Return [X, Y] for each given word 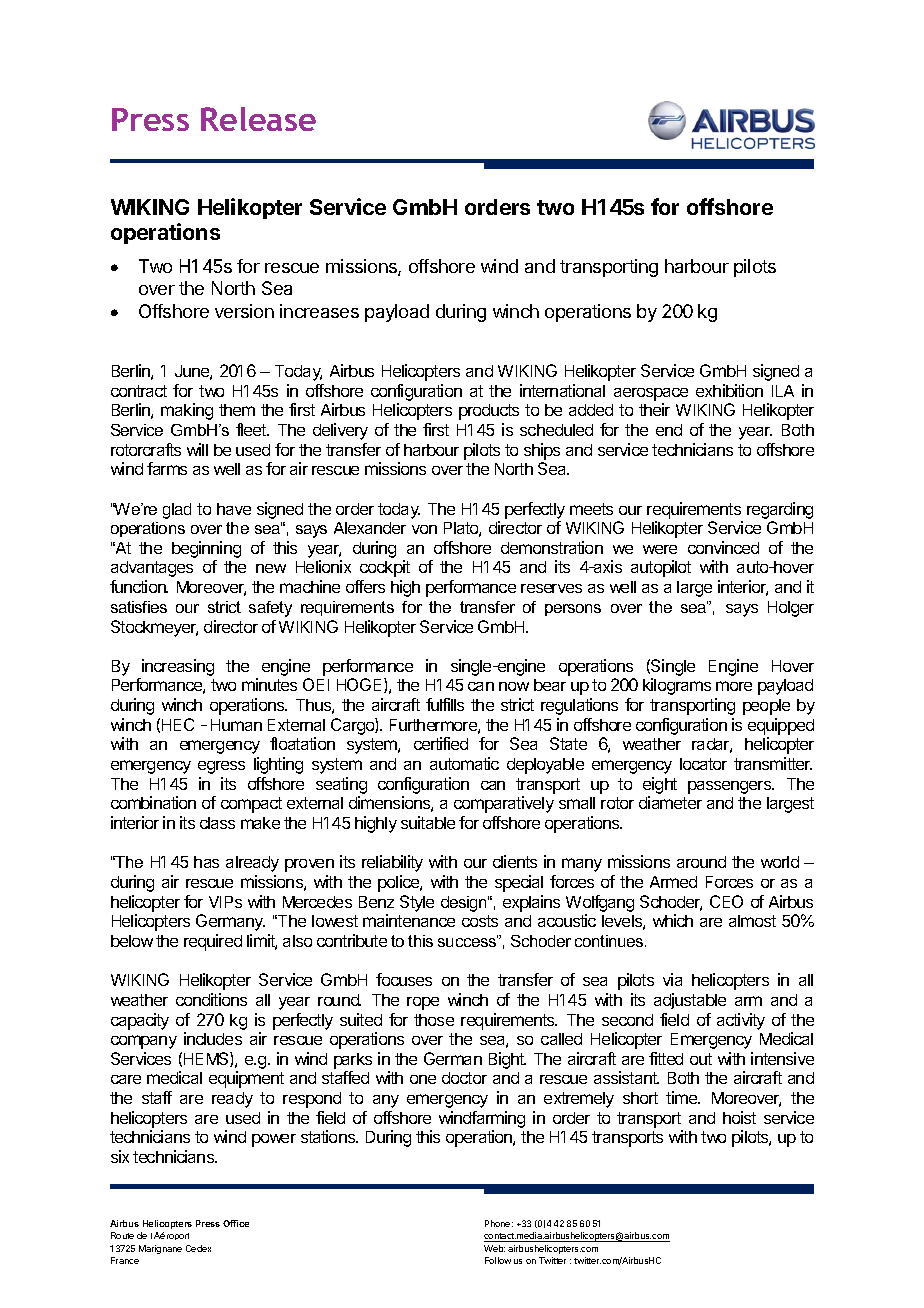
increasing [178, 667]
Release [258, 119]
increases [319, 311]
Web [494, 1248]
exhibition [729, 390]
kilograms [677, 686]
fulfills [445, 704]
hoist [739, 1117]
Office [236, 1223]
